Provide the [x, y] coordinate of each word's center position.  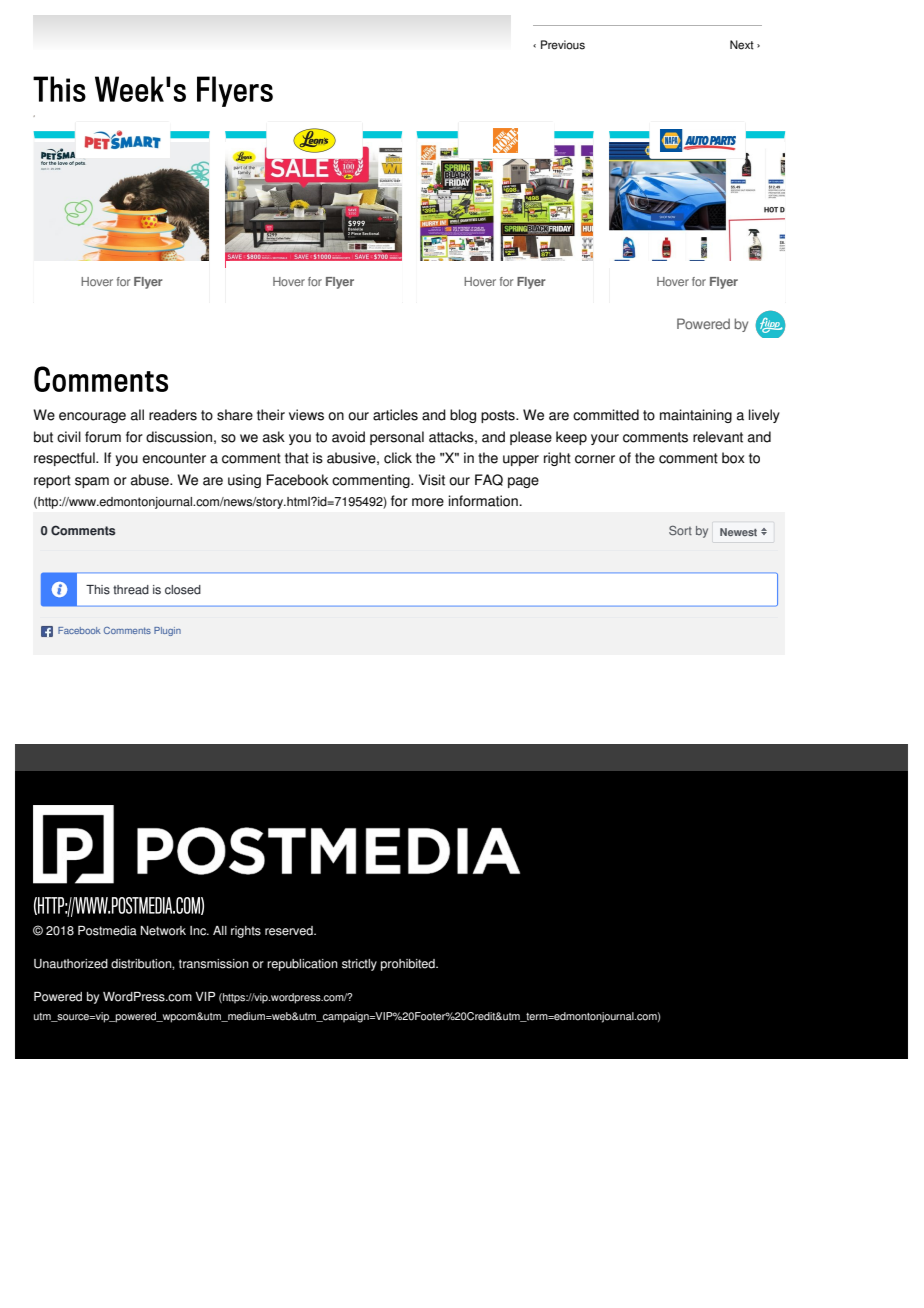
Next [742, 45]
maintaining [696, 416]
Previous [563, 45]
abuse [151, 480]
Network [163, 931]
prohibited [409, 965]
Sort [680, 530]
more [428, 502]
